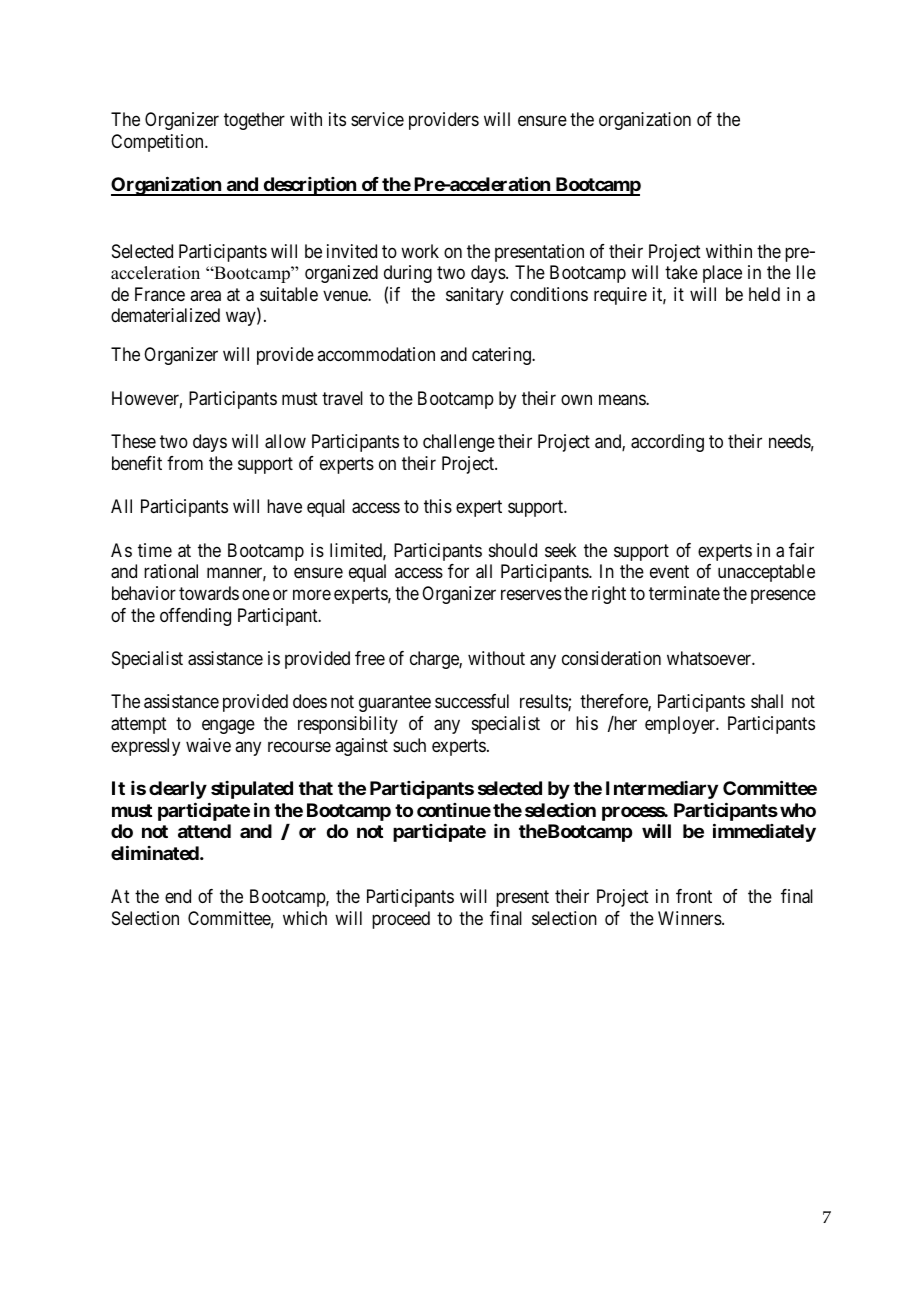 This screenshot has width=924, height=1307. What do you see at coordinates (377, 119) in the screenshot?
I see `service` at bounding box center [377, 119].
